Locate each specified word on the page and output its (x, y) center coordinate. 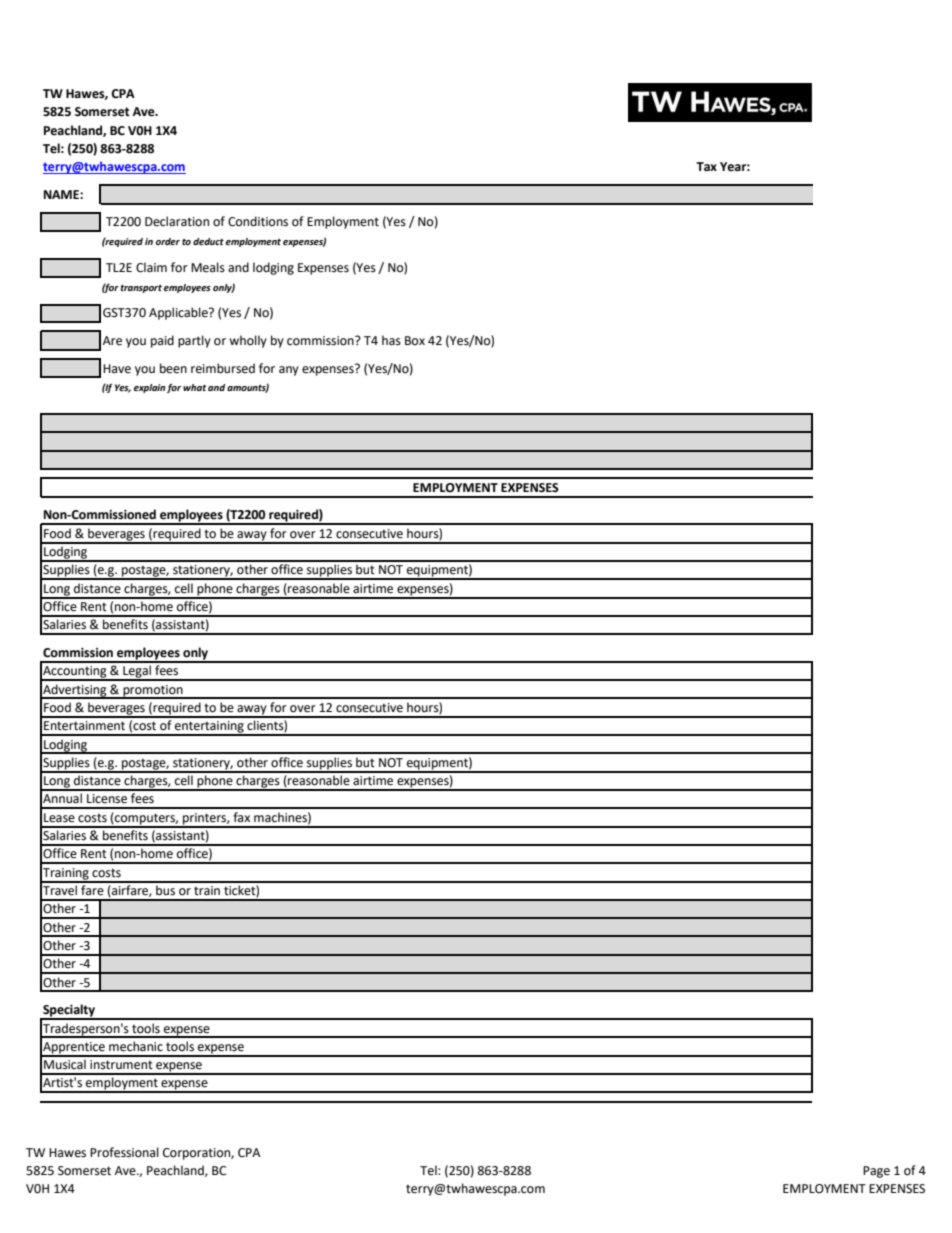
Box (415, 340)
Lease (59, 818)
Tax (706, 167)
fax (241, 817)
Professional (124, 1152)
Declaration (177, 221)
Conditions (258, 221)
